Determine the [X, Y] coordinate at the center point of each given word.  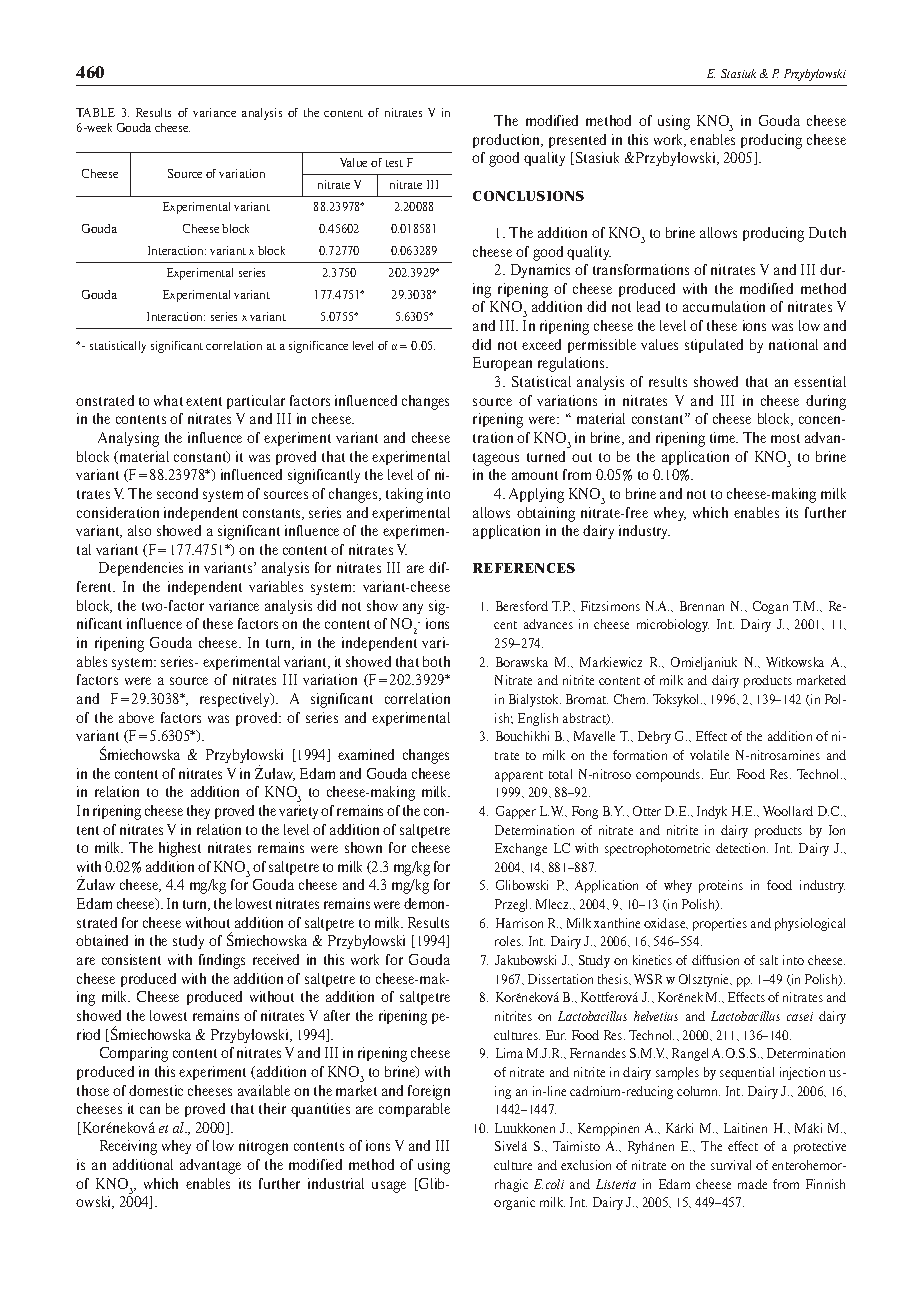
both [436, 661]
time [724, 437]
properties [720, 924]
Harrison [519, 923]
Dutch [827, 232]
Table [95, 112]
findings [222, 961]
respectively [236, 700]
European [502, 364]
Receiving [128, 1147]
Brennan [702, 606]
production [508, 141]
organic [514, 1203]
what [168, 400]
